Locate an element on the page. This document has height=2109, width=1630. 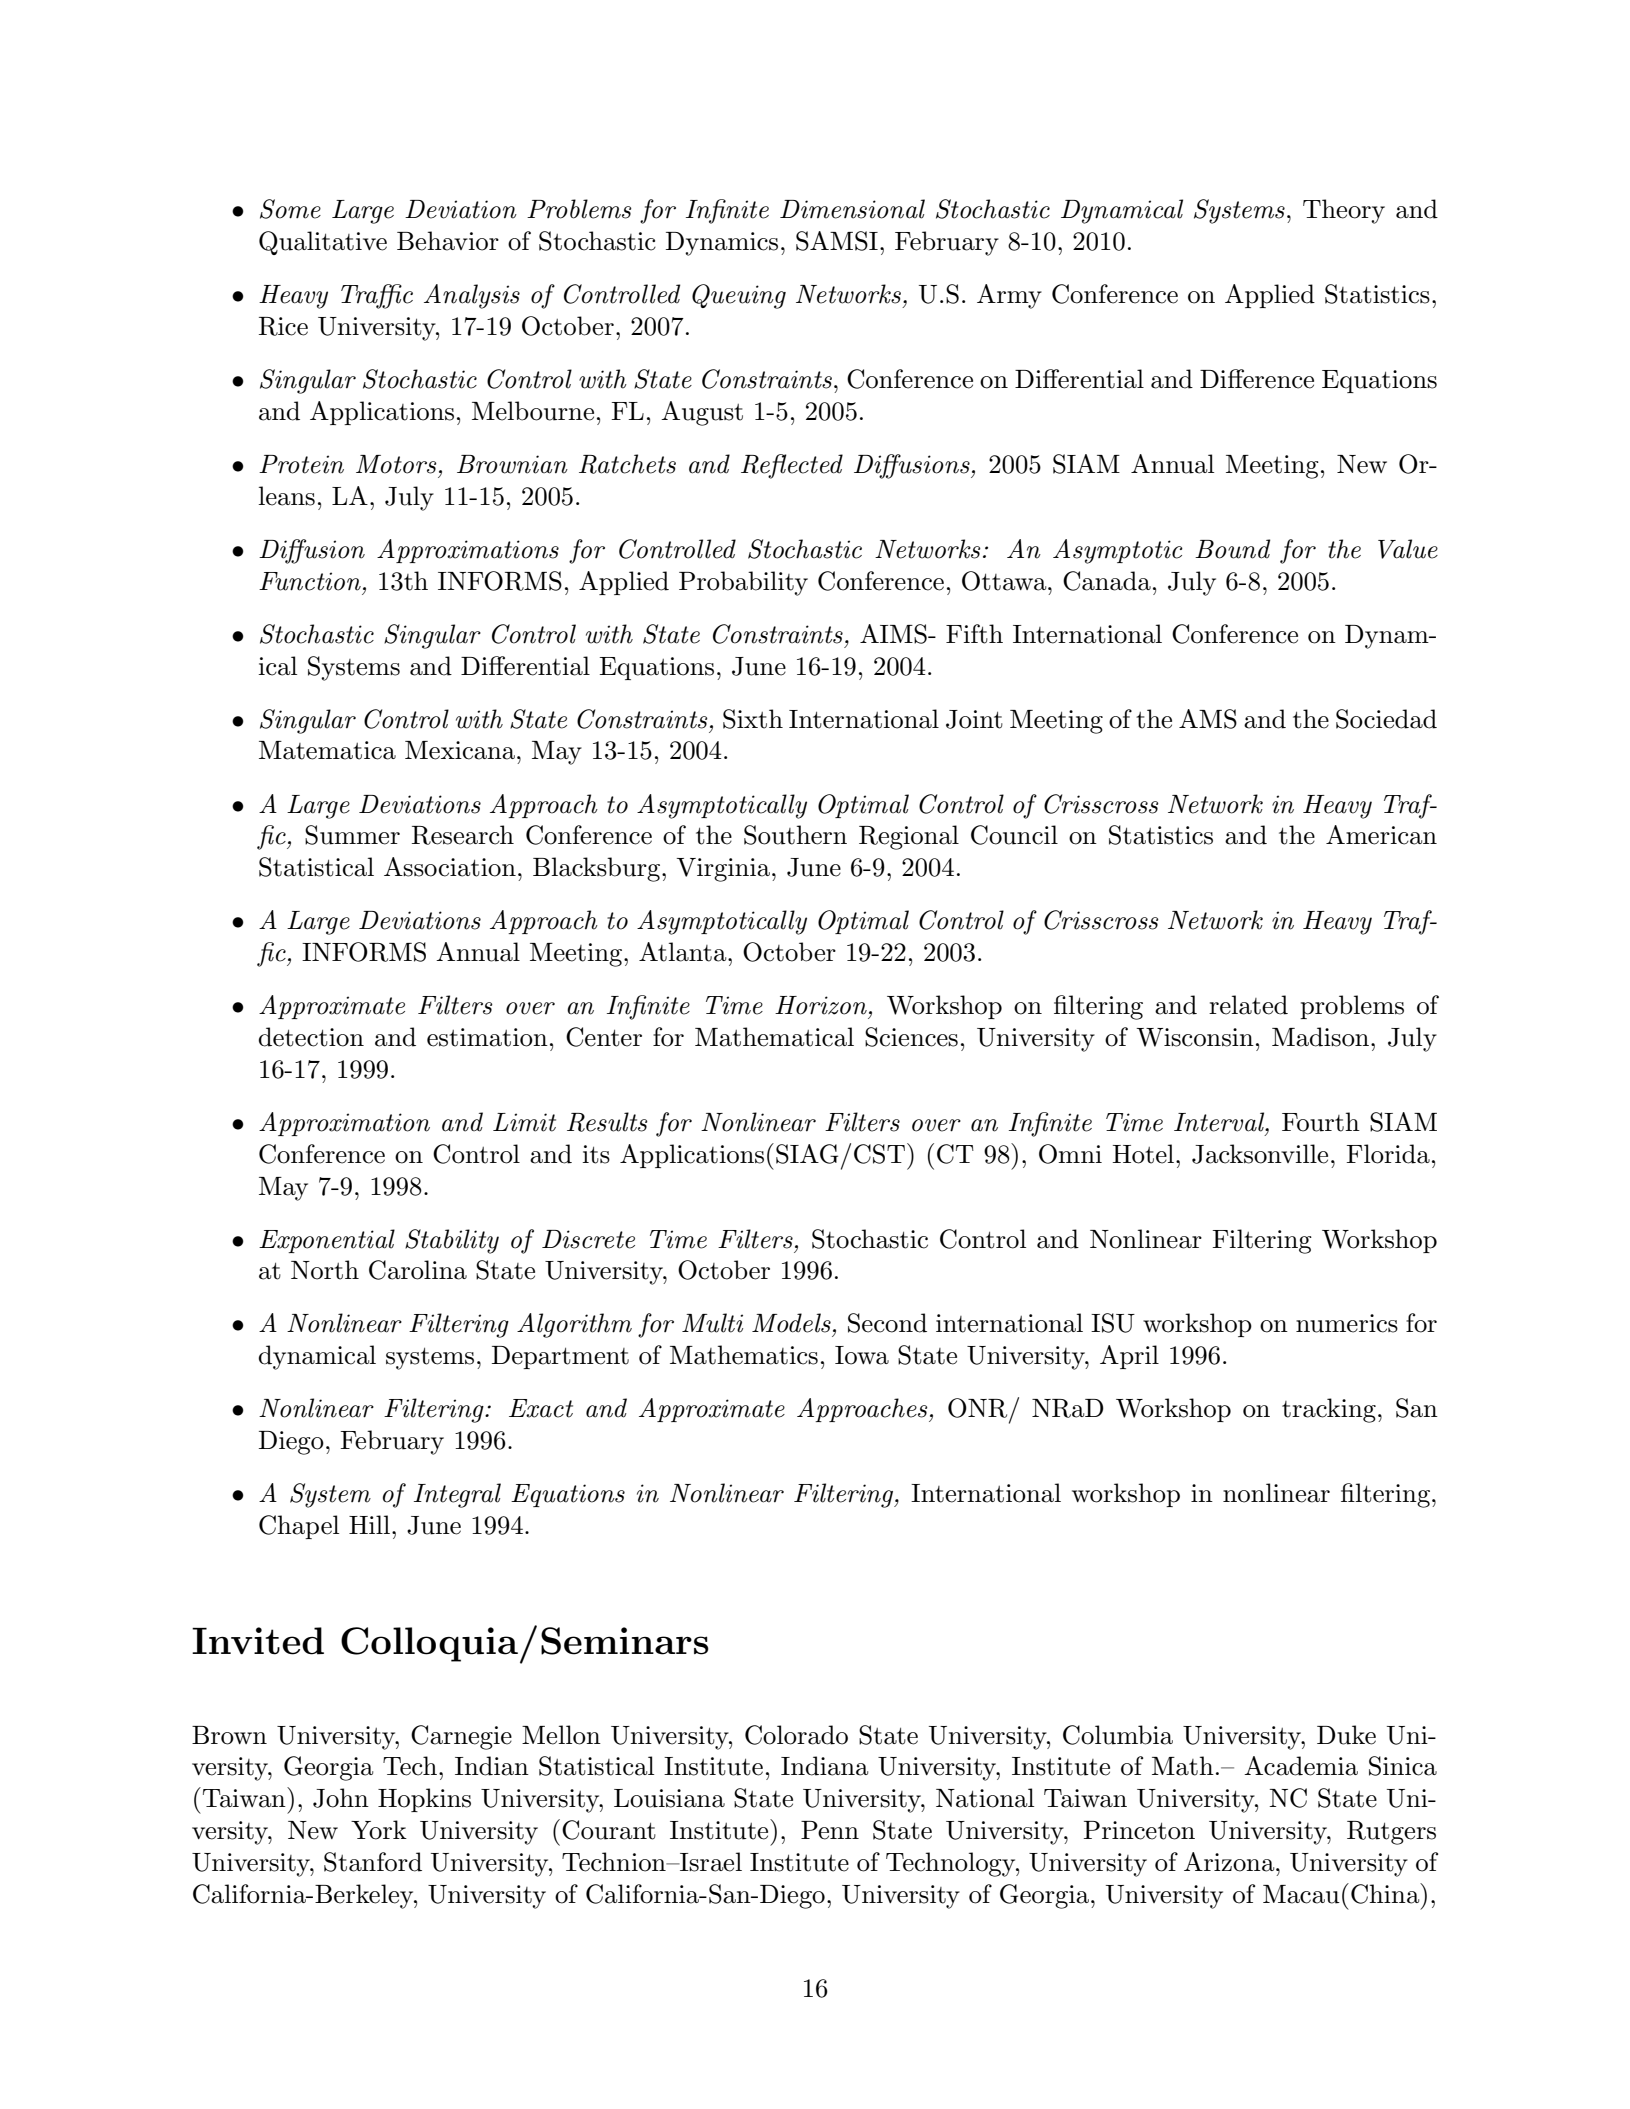
Penn is located at coordinates (830, 1830).
